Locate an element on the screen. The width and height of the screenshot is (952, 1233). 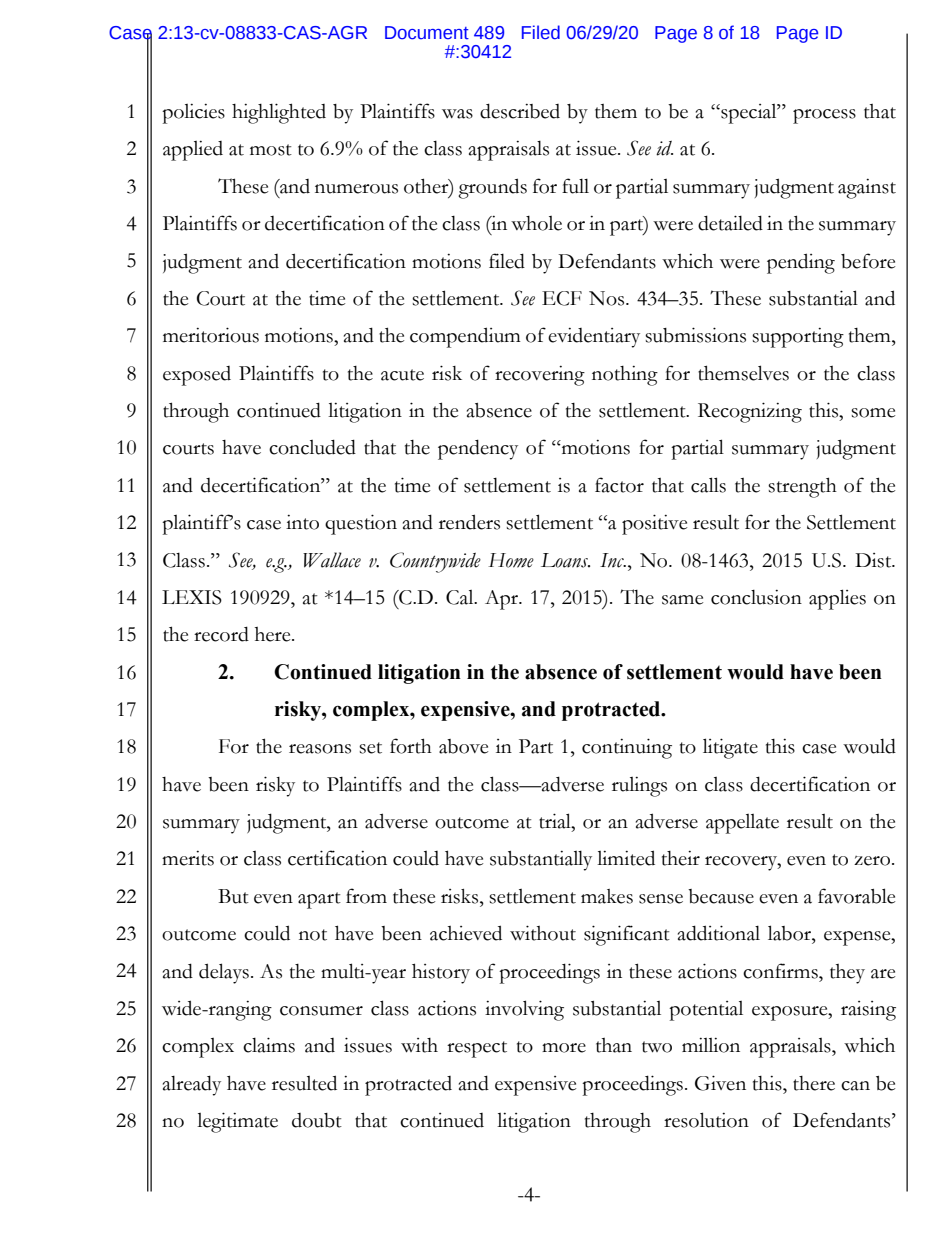
Wallace is located at coordinates (332, 560).
